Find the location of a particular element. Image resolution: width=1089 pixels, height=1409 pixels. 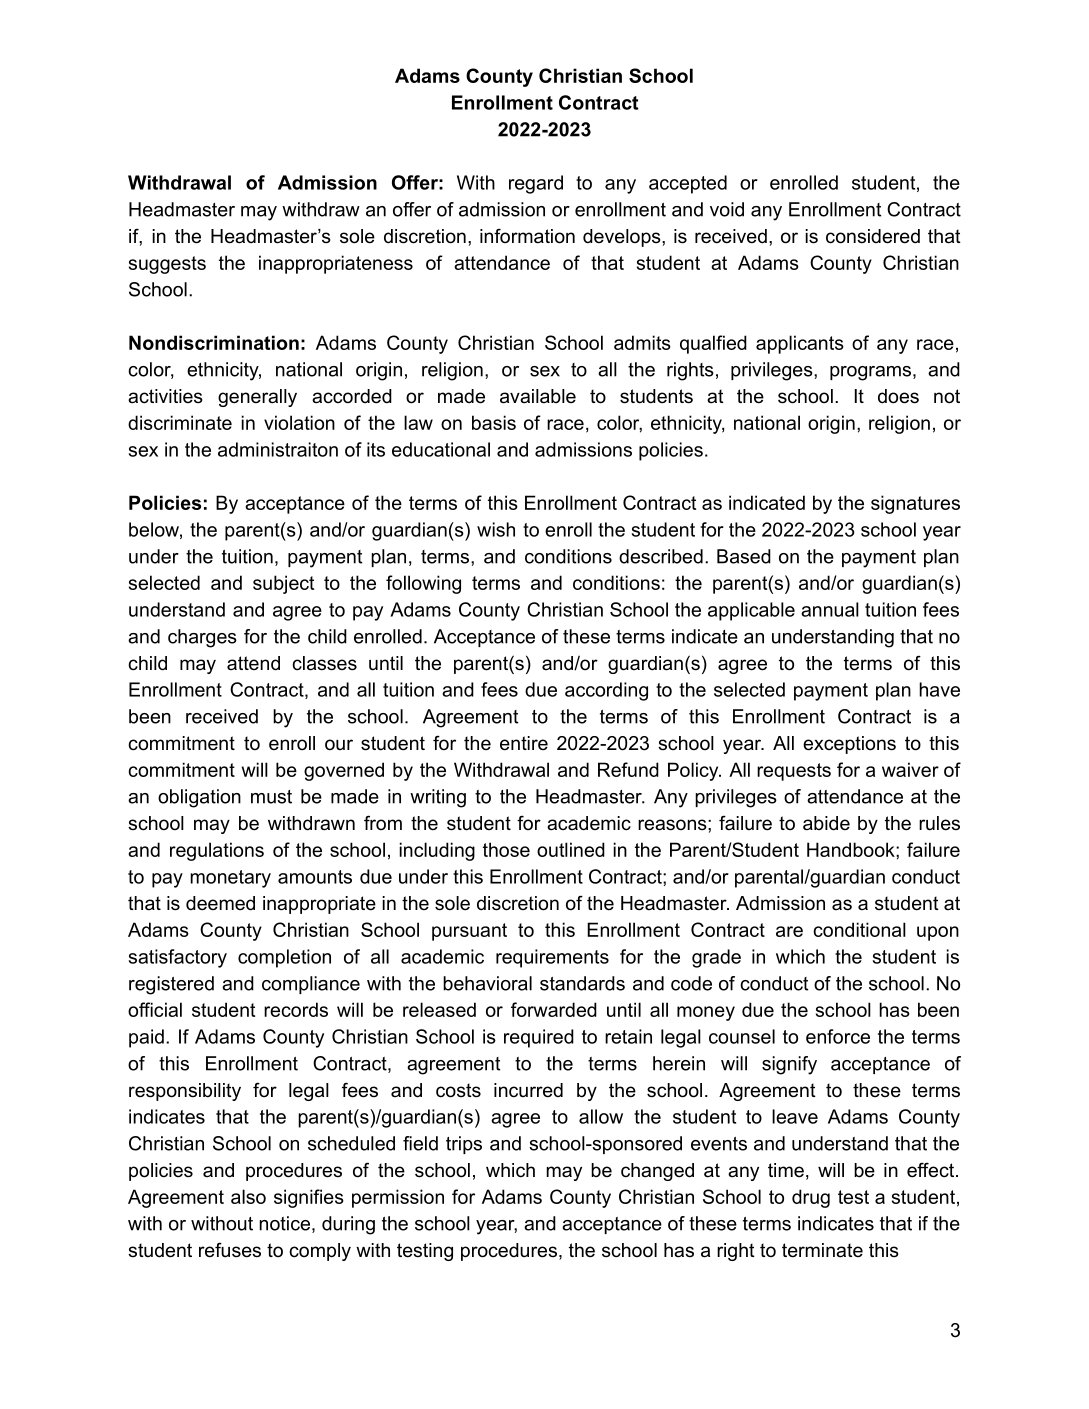

entire is located at coordinates (524, 743).
